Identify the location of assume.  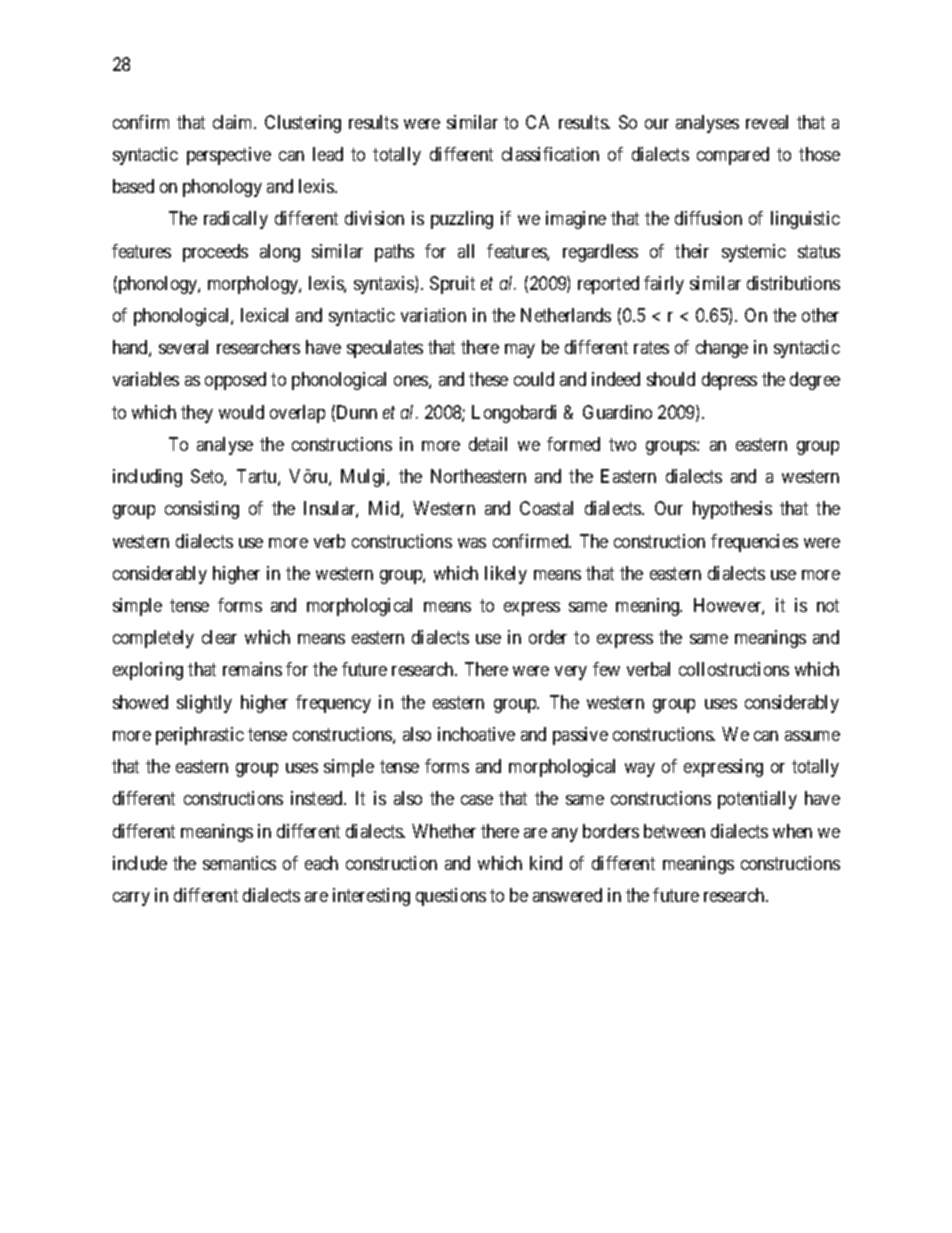
(812, 736).
